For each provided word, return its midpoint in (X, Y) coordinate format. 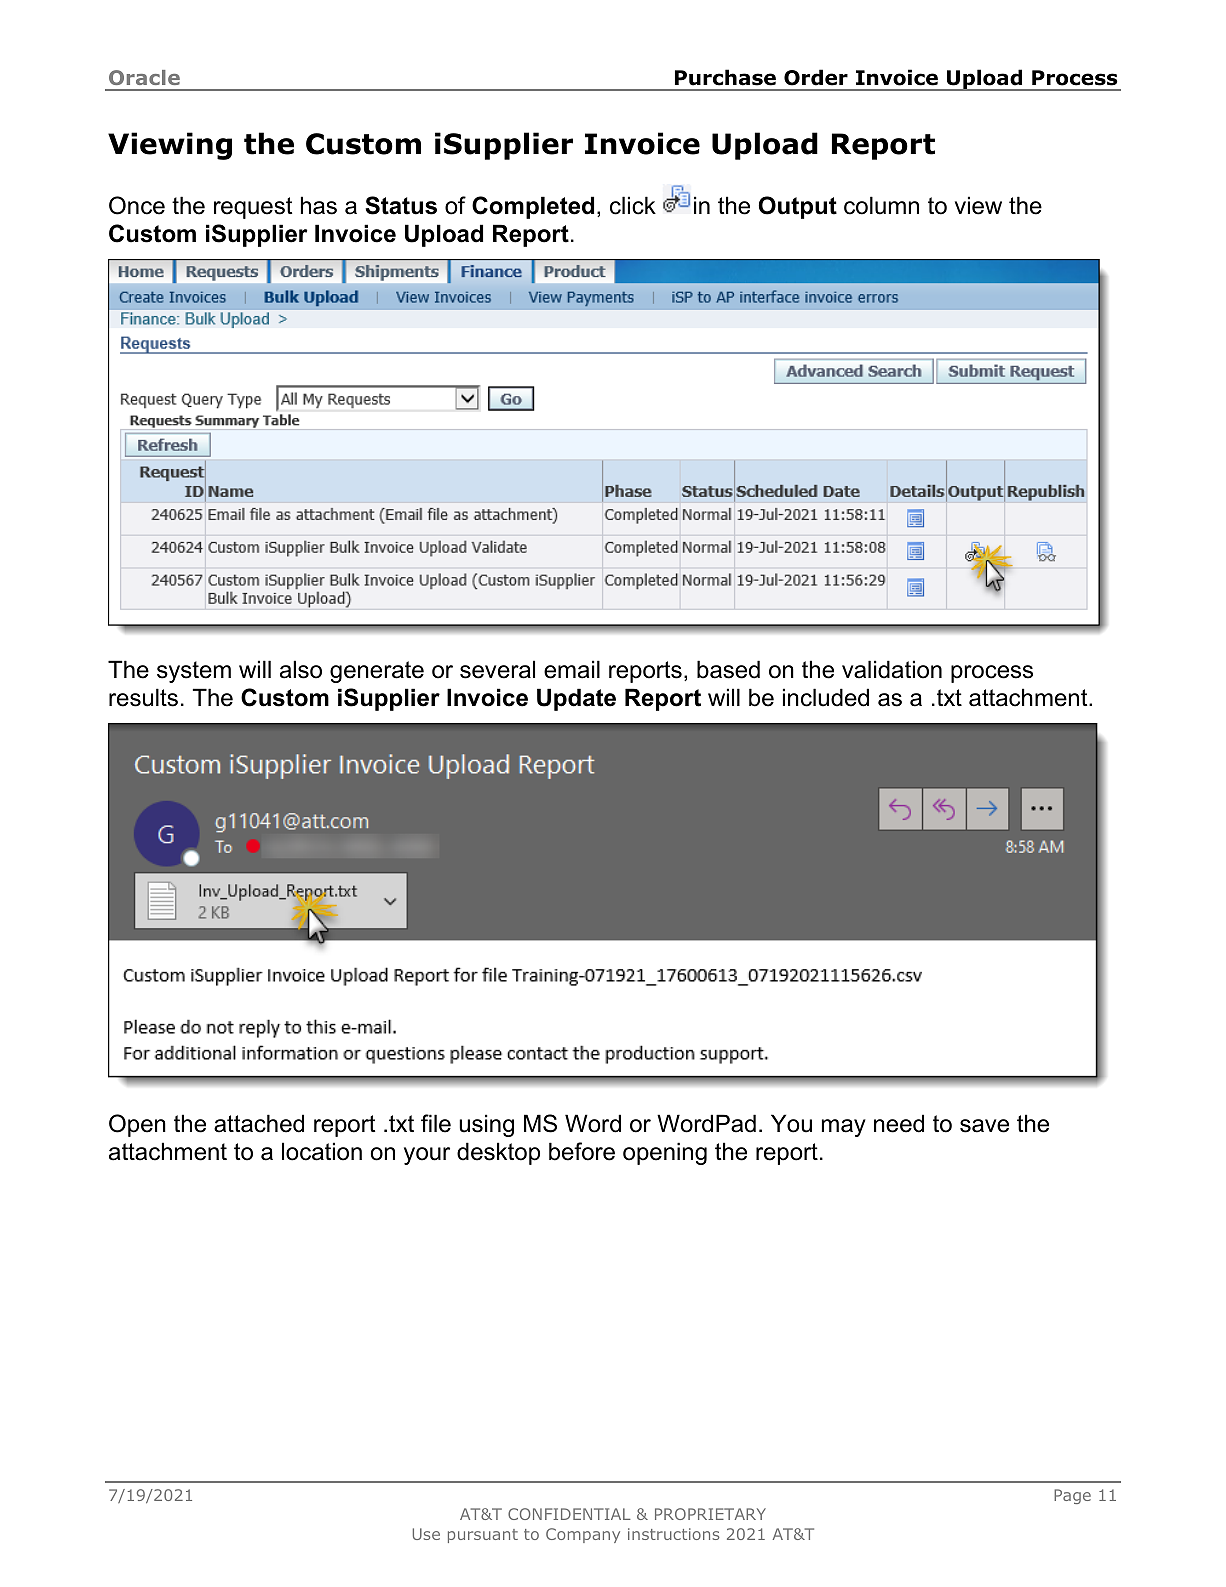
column (881, 205)
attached (259, 1123)
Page (1072, 1496)
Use (426, 1534)
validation (892, 669)
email (572, 669)
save (984, 1126)
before (582, 1151)
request (253, 208)
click (633, 205)
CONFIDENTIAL (569, 1514)
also (301, 669)
